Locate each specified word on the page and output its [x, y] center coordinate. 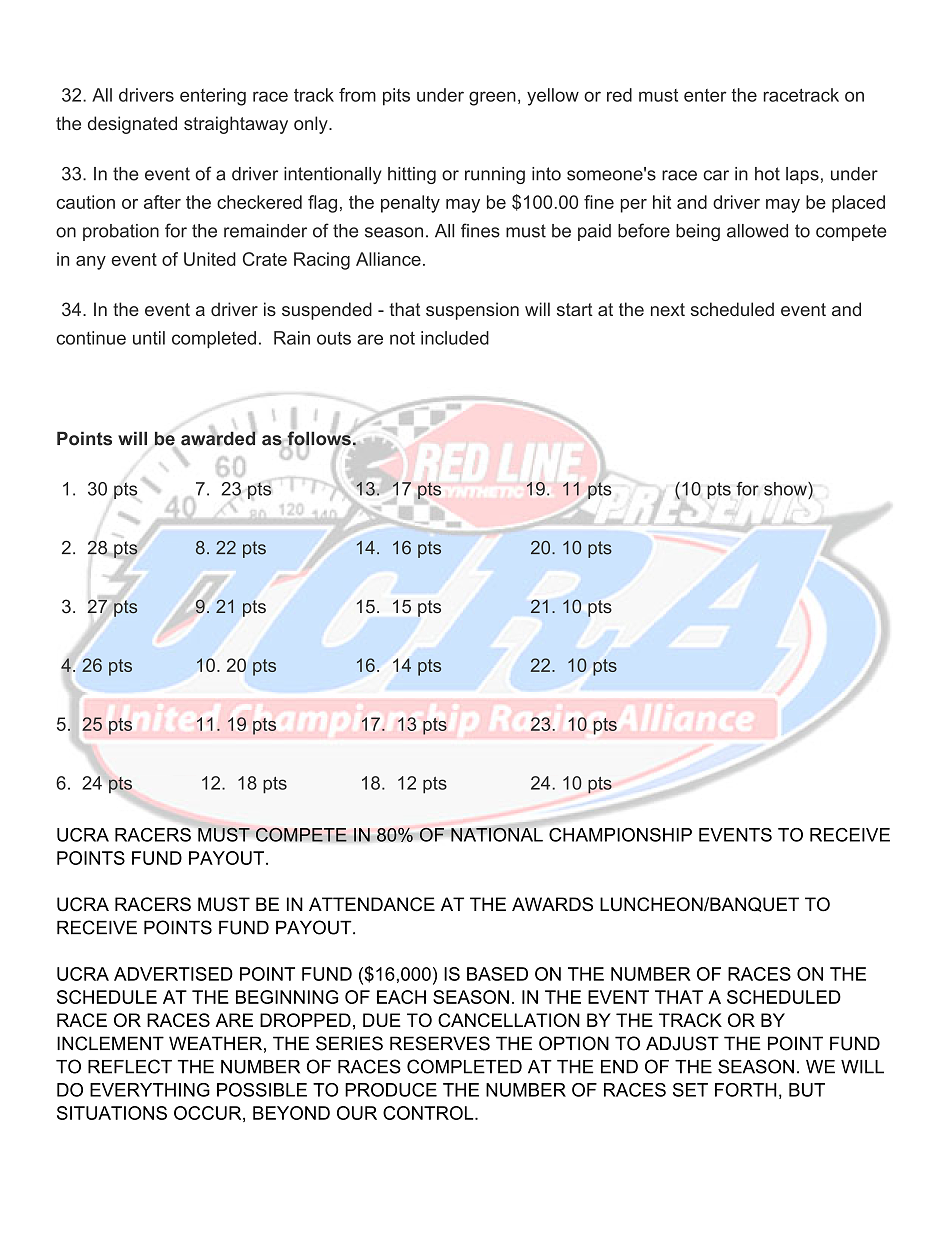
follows [319, 439]
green [492, 98]
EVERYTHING [150, 1090]
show [786, 489]
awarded [218, 437]
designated [132, 125]
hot [767, 174]
